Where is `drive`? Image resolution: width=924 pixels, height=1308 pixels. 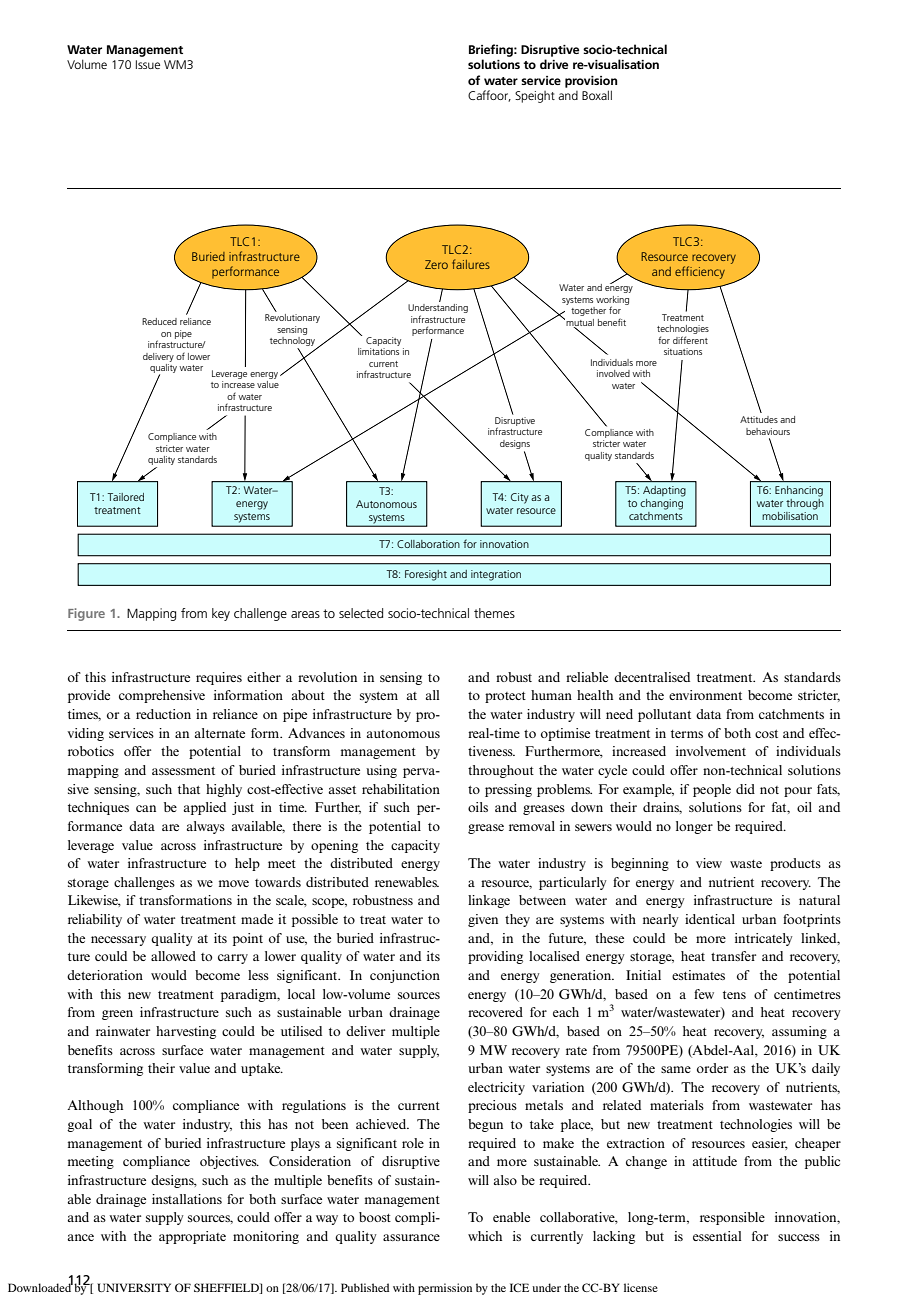 drive is located at coordinates (554, 64).
